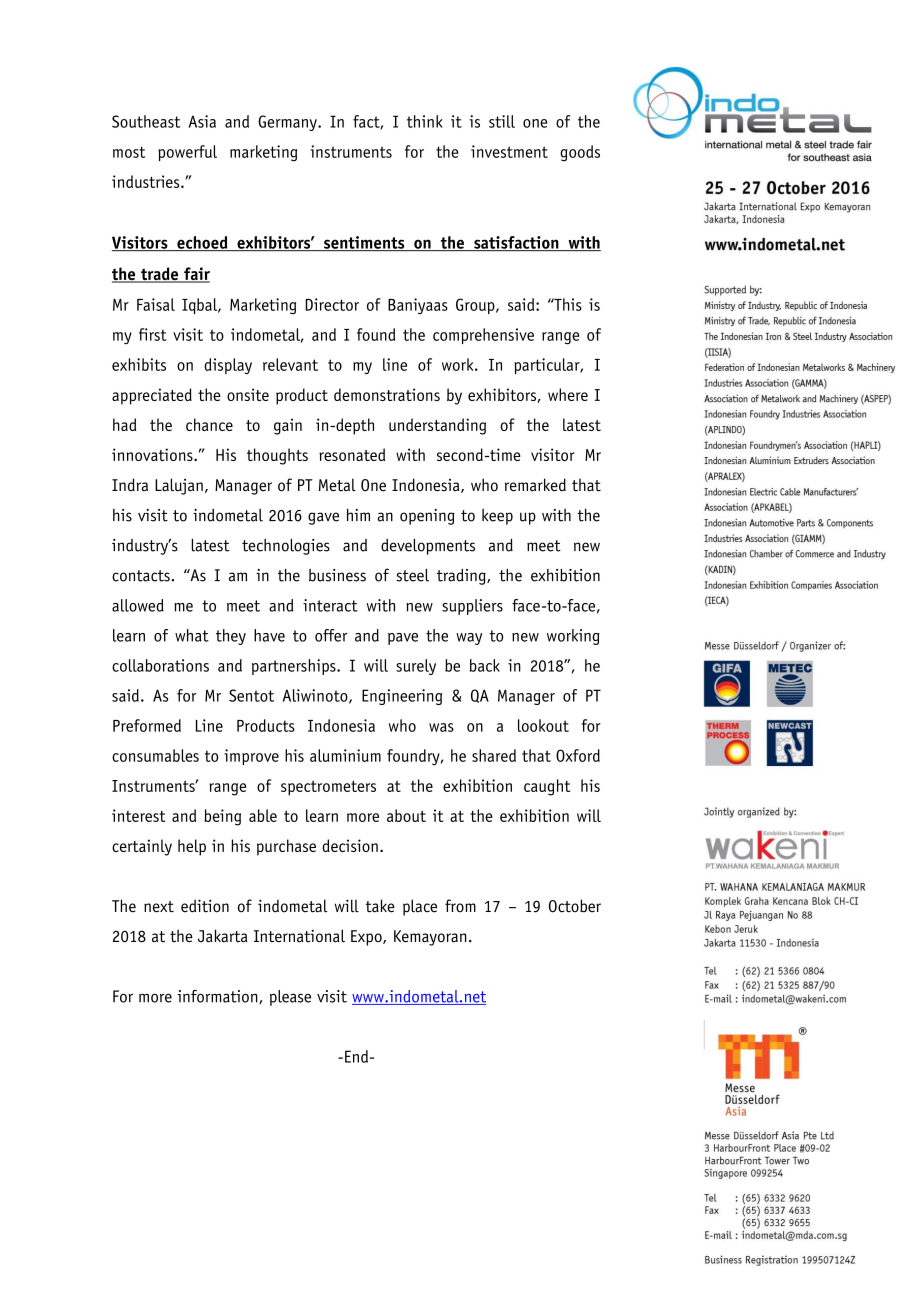 This screenshot has height=1308, width=924. Describe the element at coordinates (497, 517) in the screenshot. I see `keep` at that location.
